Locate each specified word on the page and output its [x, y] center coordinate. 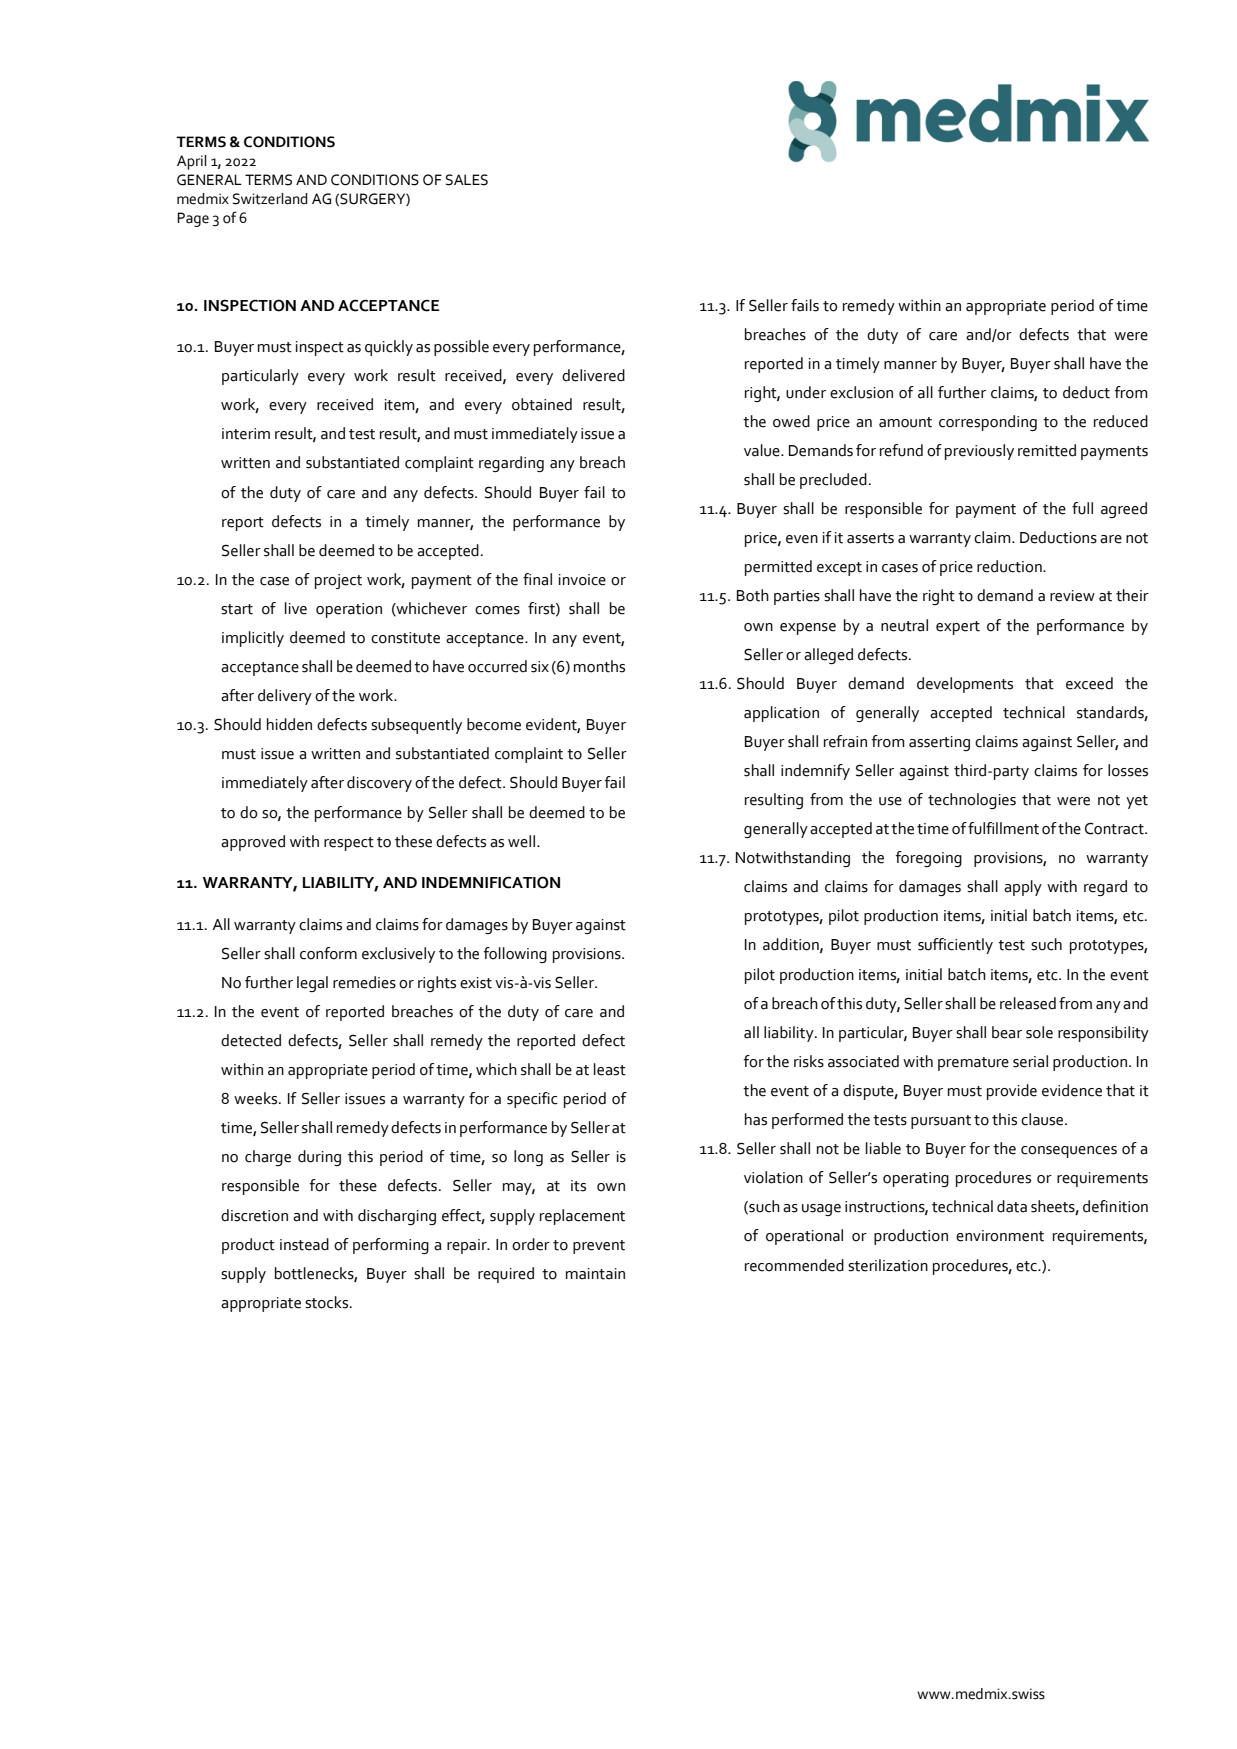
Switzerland [270, 199]
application [781, 714]
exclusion [861, 392]
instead [304, 1244]
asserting [939, 743]
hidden [289, 724]
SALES [467, 180]
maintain [595, 1274]
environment [1000, 1236]
